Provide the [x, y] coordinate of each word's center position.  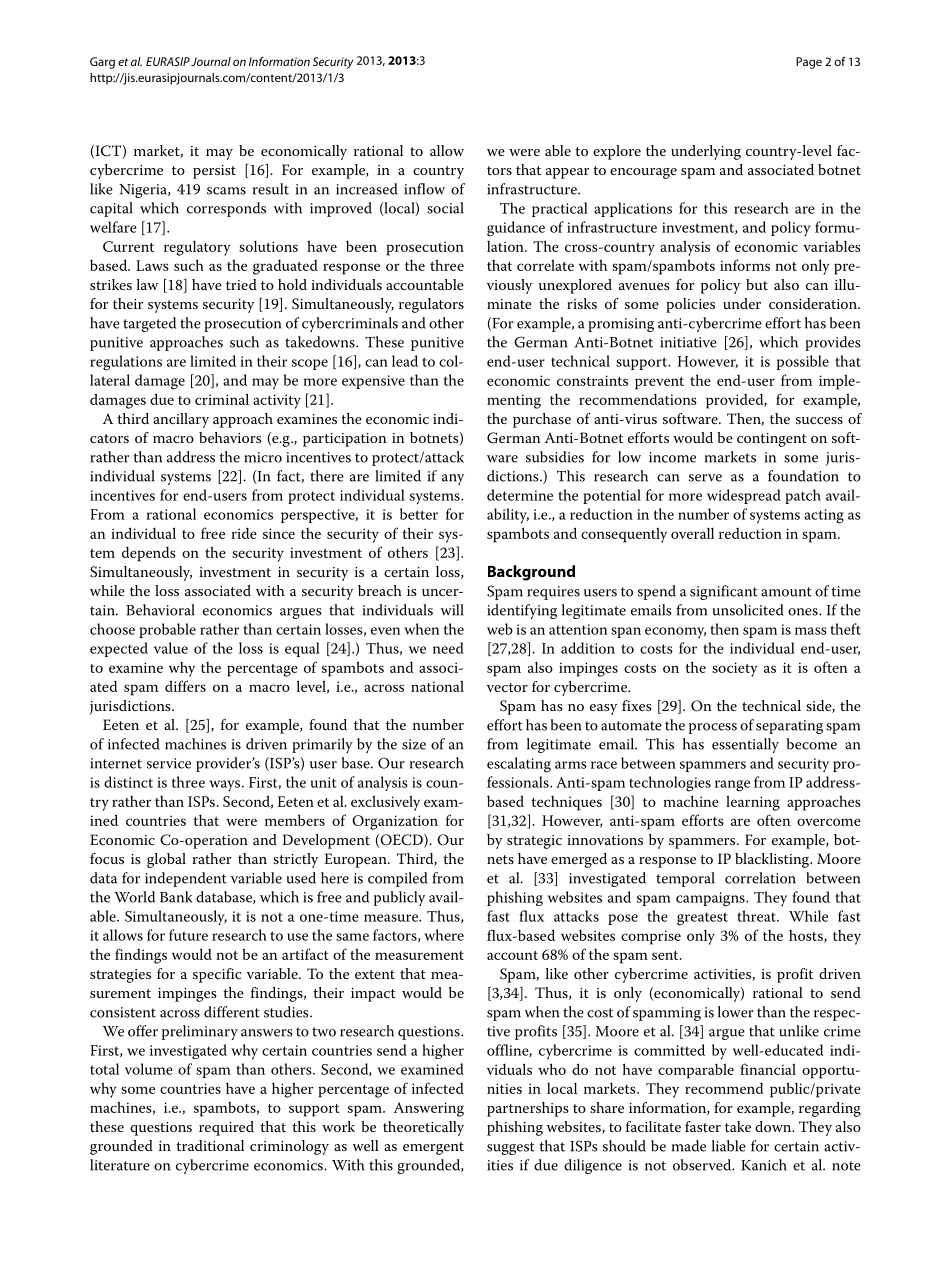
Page [809, 63]
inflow [424, 189]
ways [226, 786]
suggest [511, 1148]
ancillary [181, 420]
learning [753, 803]
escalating [519, 765]
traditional [210, 1145]
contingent [772, 440]
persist [214, 172]
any [453, 479]
